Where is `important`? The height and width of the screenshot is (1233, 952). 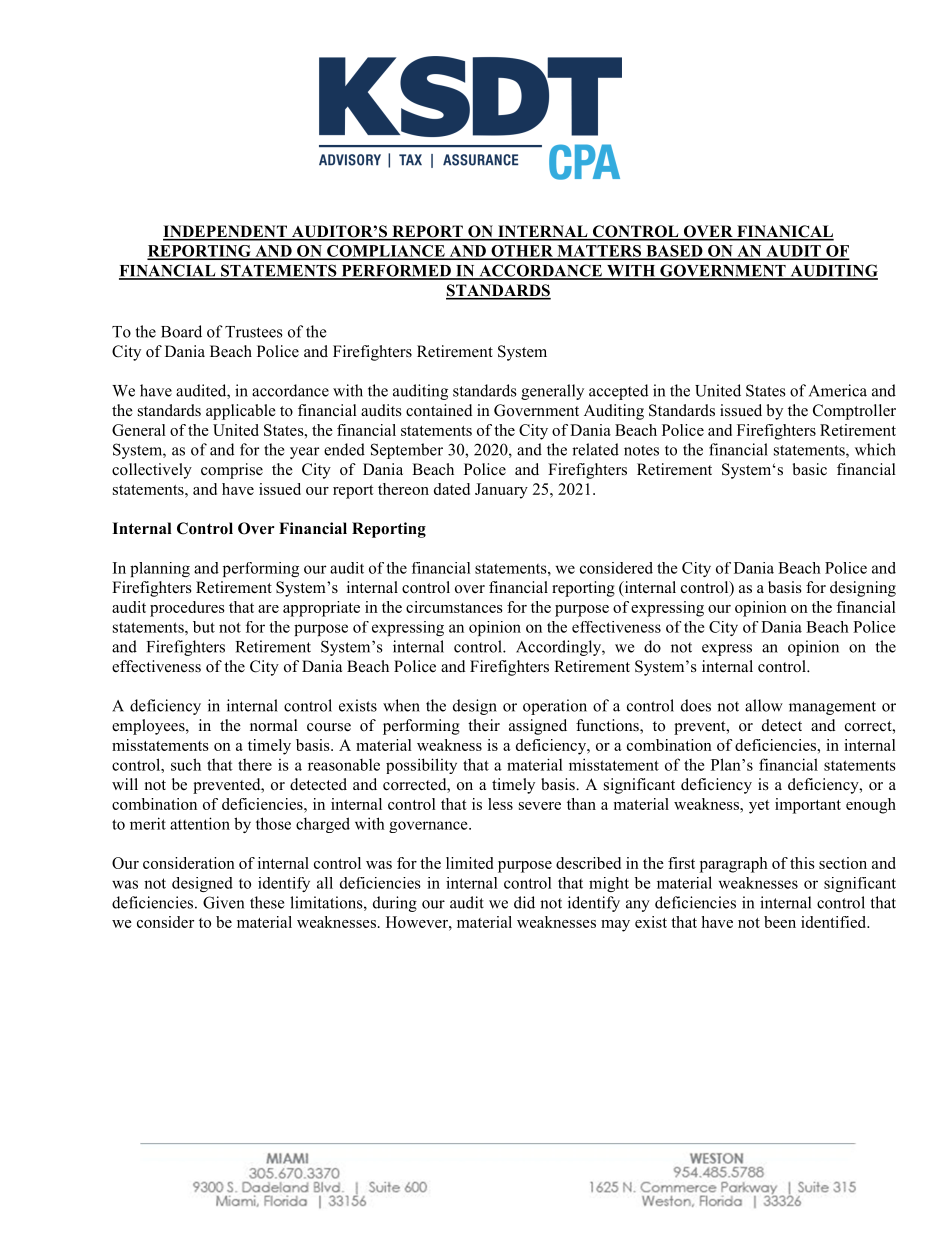 important is located at coordinates (808, 806).
